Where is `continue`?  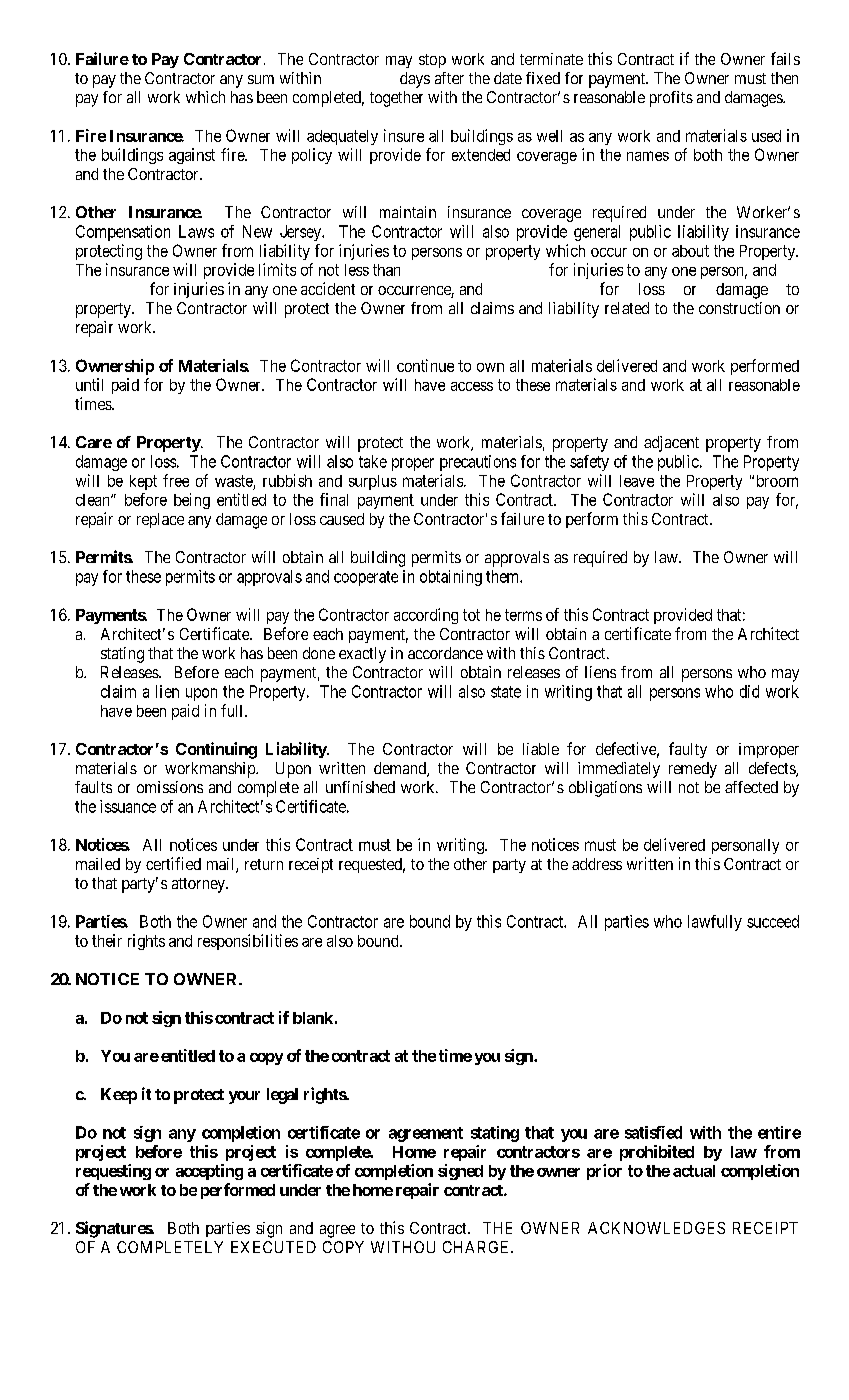
continue is located at coordinates (425, 365).
